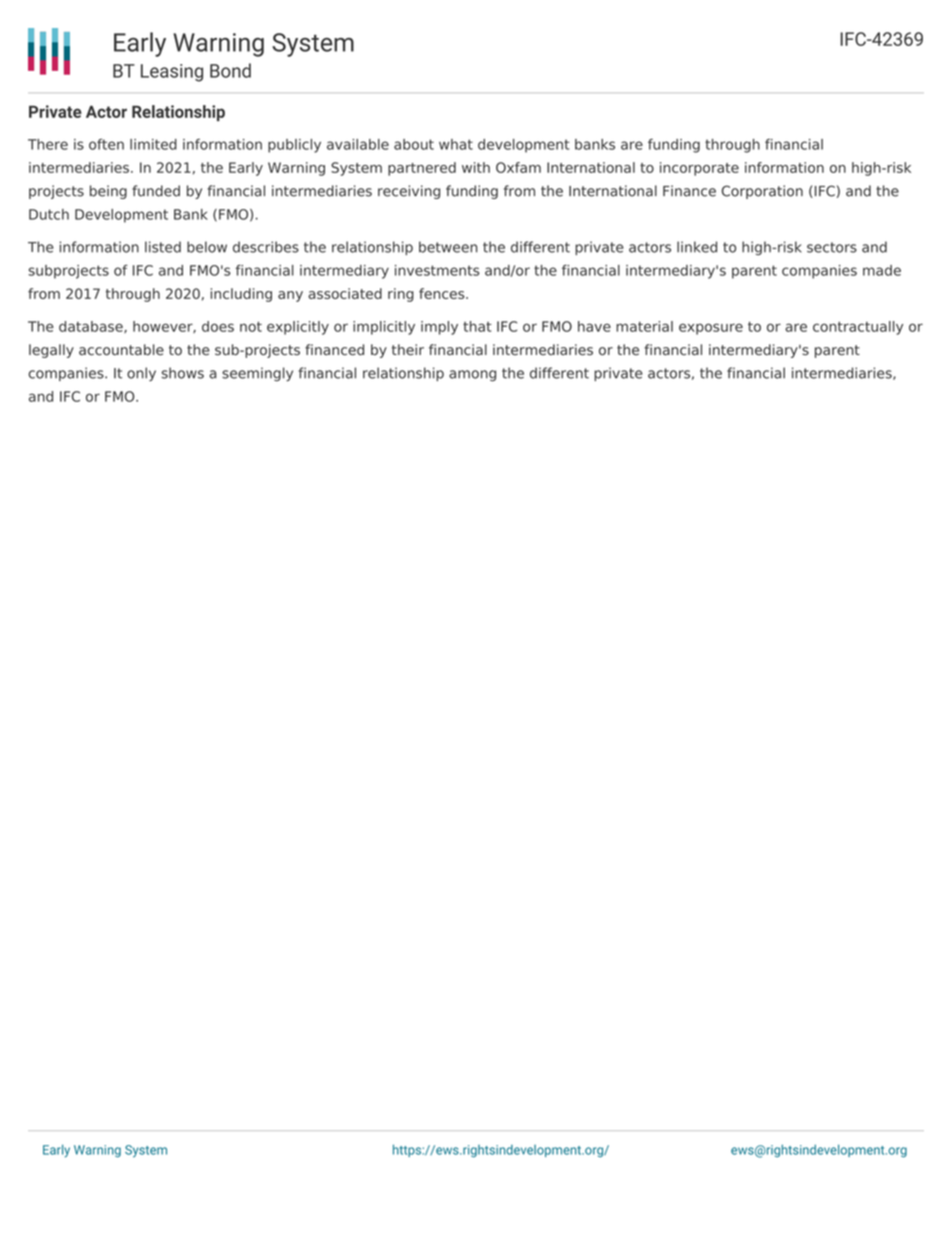 The height and width of the screenshot is (1233, 952). What do you see at coordinates (49, 214) in the screenshot?
I see `Dutch` at bounding box center [49, 214].
